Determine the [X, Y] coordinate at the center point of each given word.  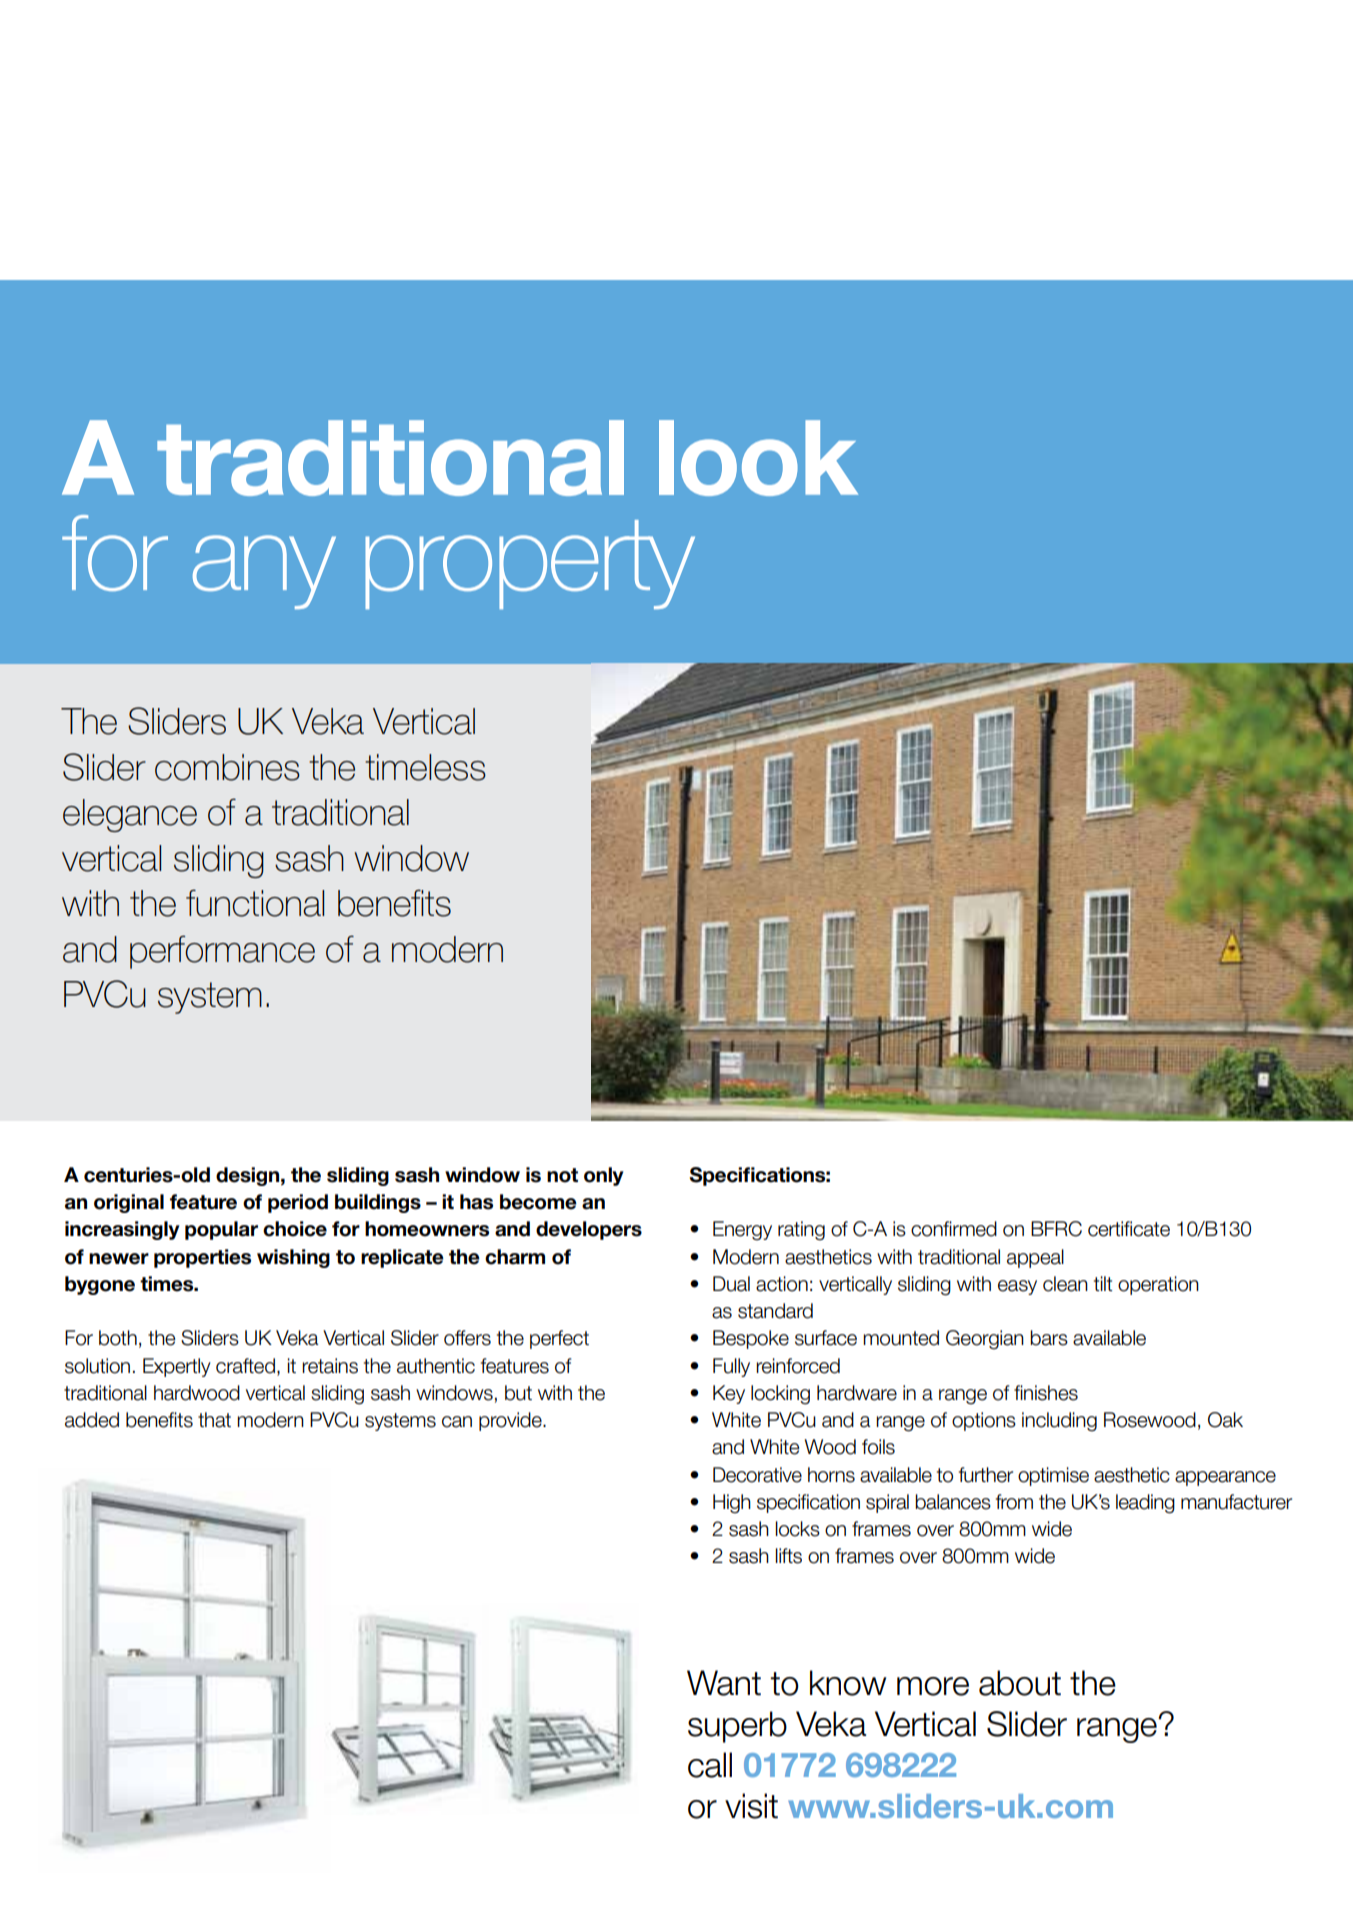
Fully [731, 1367]
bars [1049, 1338]
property [530, 564]
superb [737, 1727]
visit [751, 1806]
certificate [1129, 1229]
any [264, 572]
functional [255, 903]
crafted [245, 1366]
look [758, 458]
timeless [425, 767]
